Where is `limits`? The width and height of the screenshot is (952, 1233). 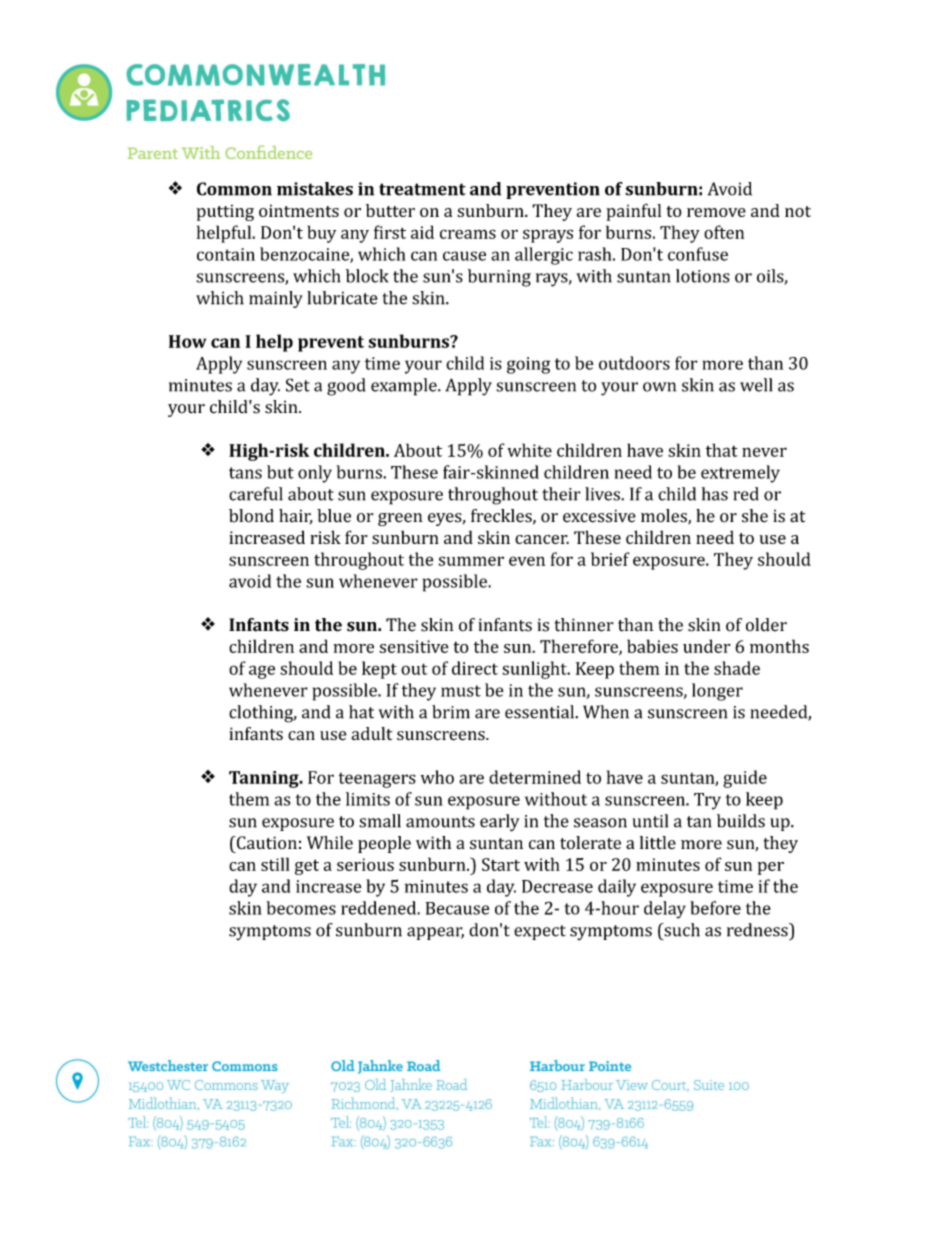 limits is located at coordinates (368, 799).
